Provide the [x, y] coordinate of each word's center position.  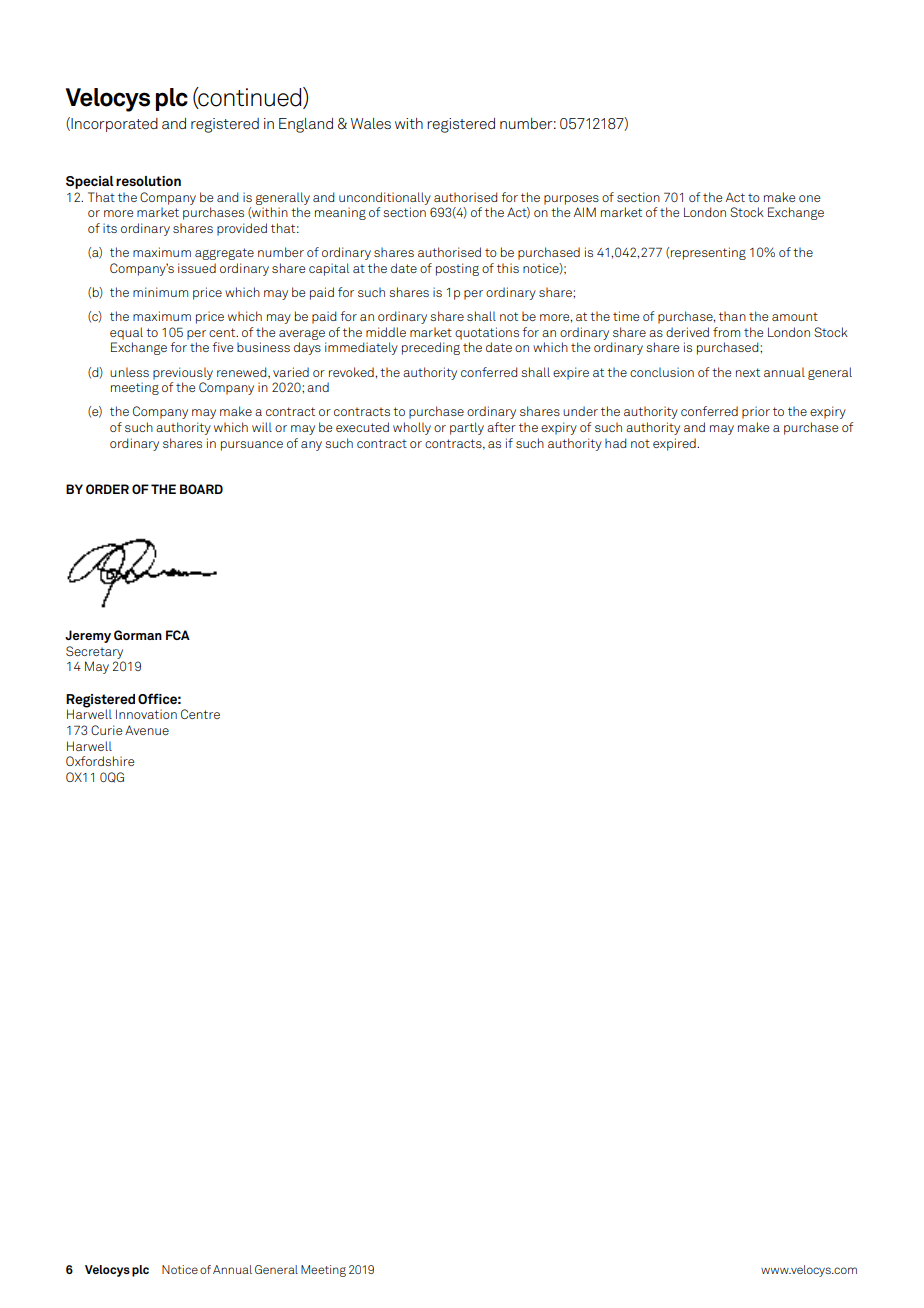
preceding [431, 348]
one [809, 198]
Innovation [146, 714]
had [615, 443]
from [726, 332]
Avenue [147, 730]
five [222, 347]
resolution [148, 181]
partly [467, 428]
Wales [371, 123]
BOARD [201, 489]
